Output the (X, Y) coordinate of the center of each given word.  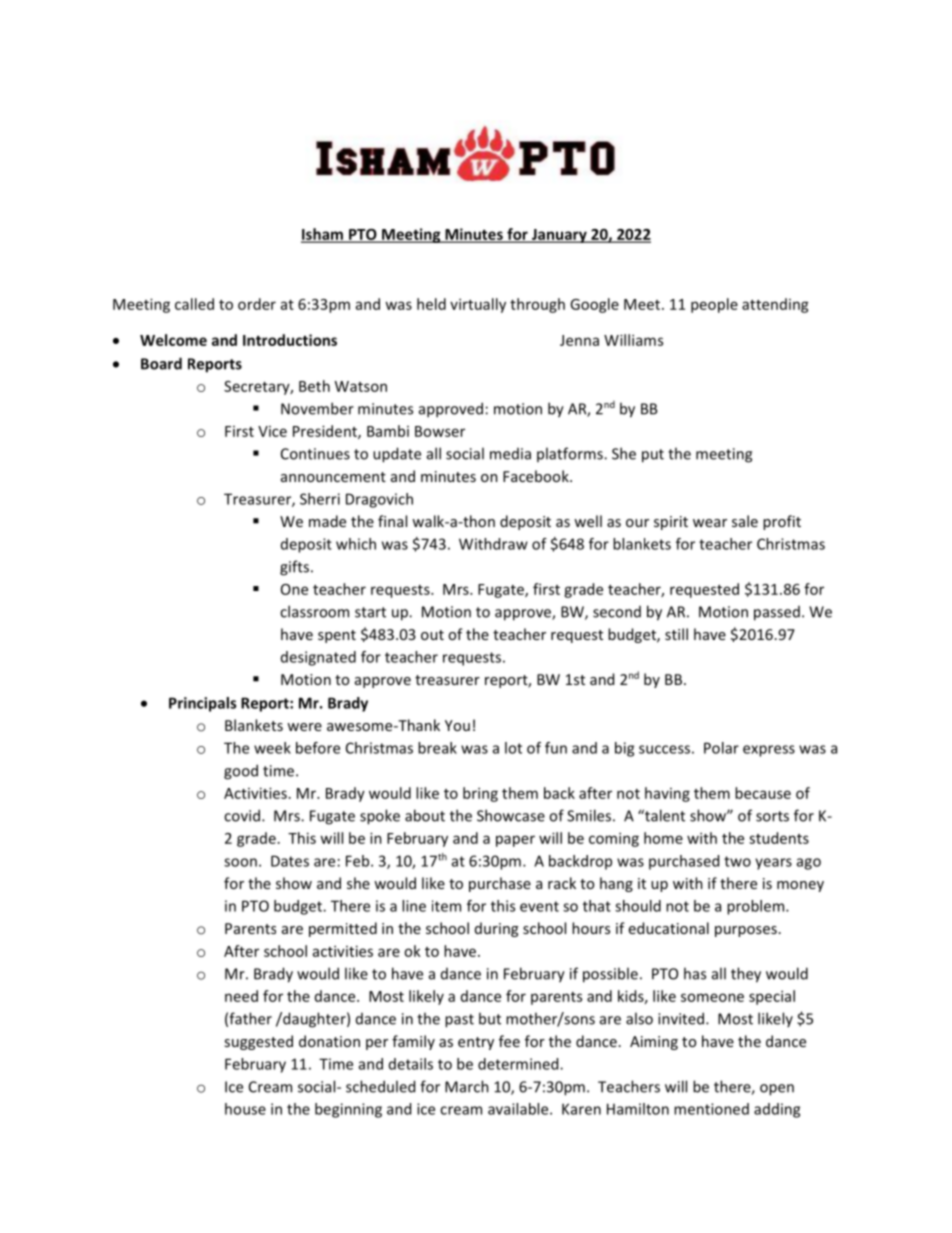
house (245, 1109)
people (714, 305)
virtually (478, 305)
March (467, 1086)
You (457, 725)
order (257, 304)
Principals (202, 704)
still (676, 634)
